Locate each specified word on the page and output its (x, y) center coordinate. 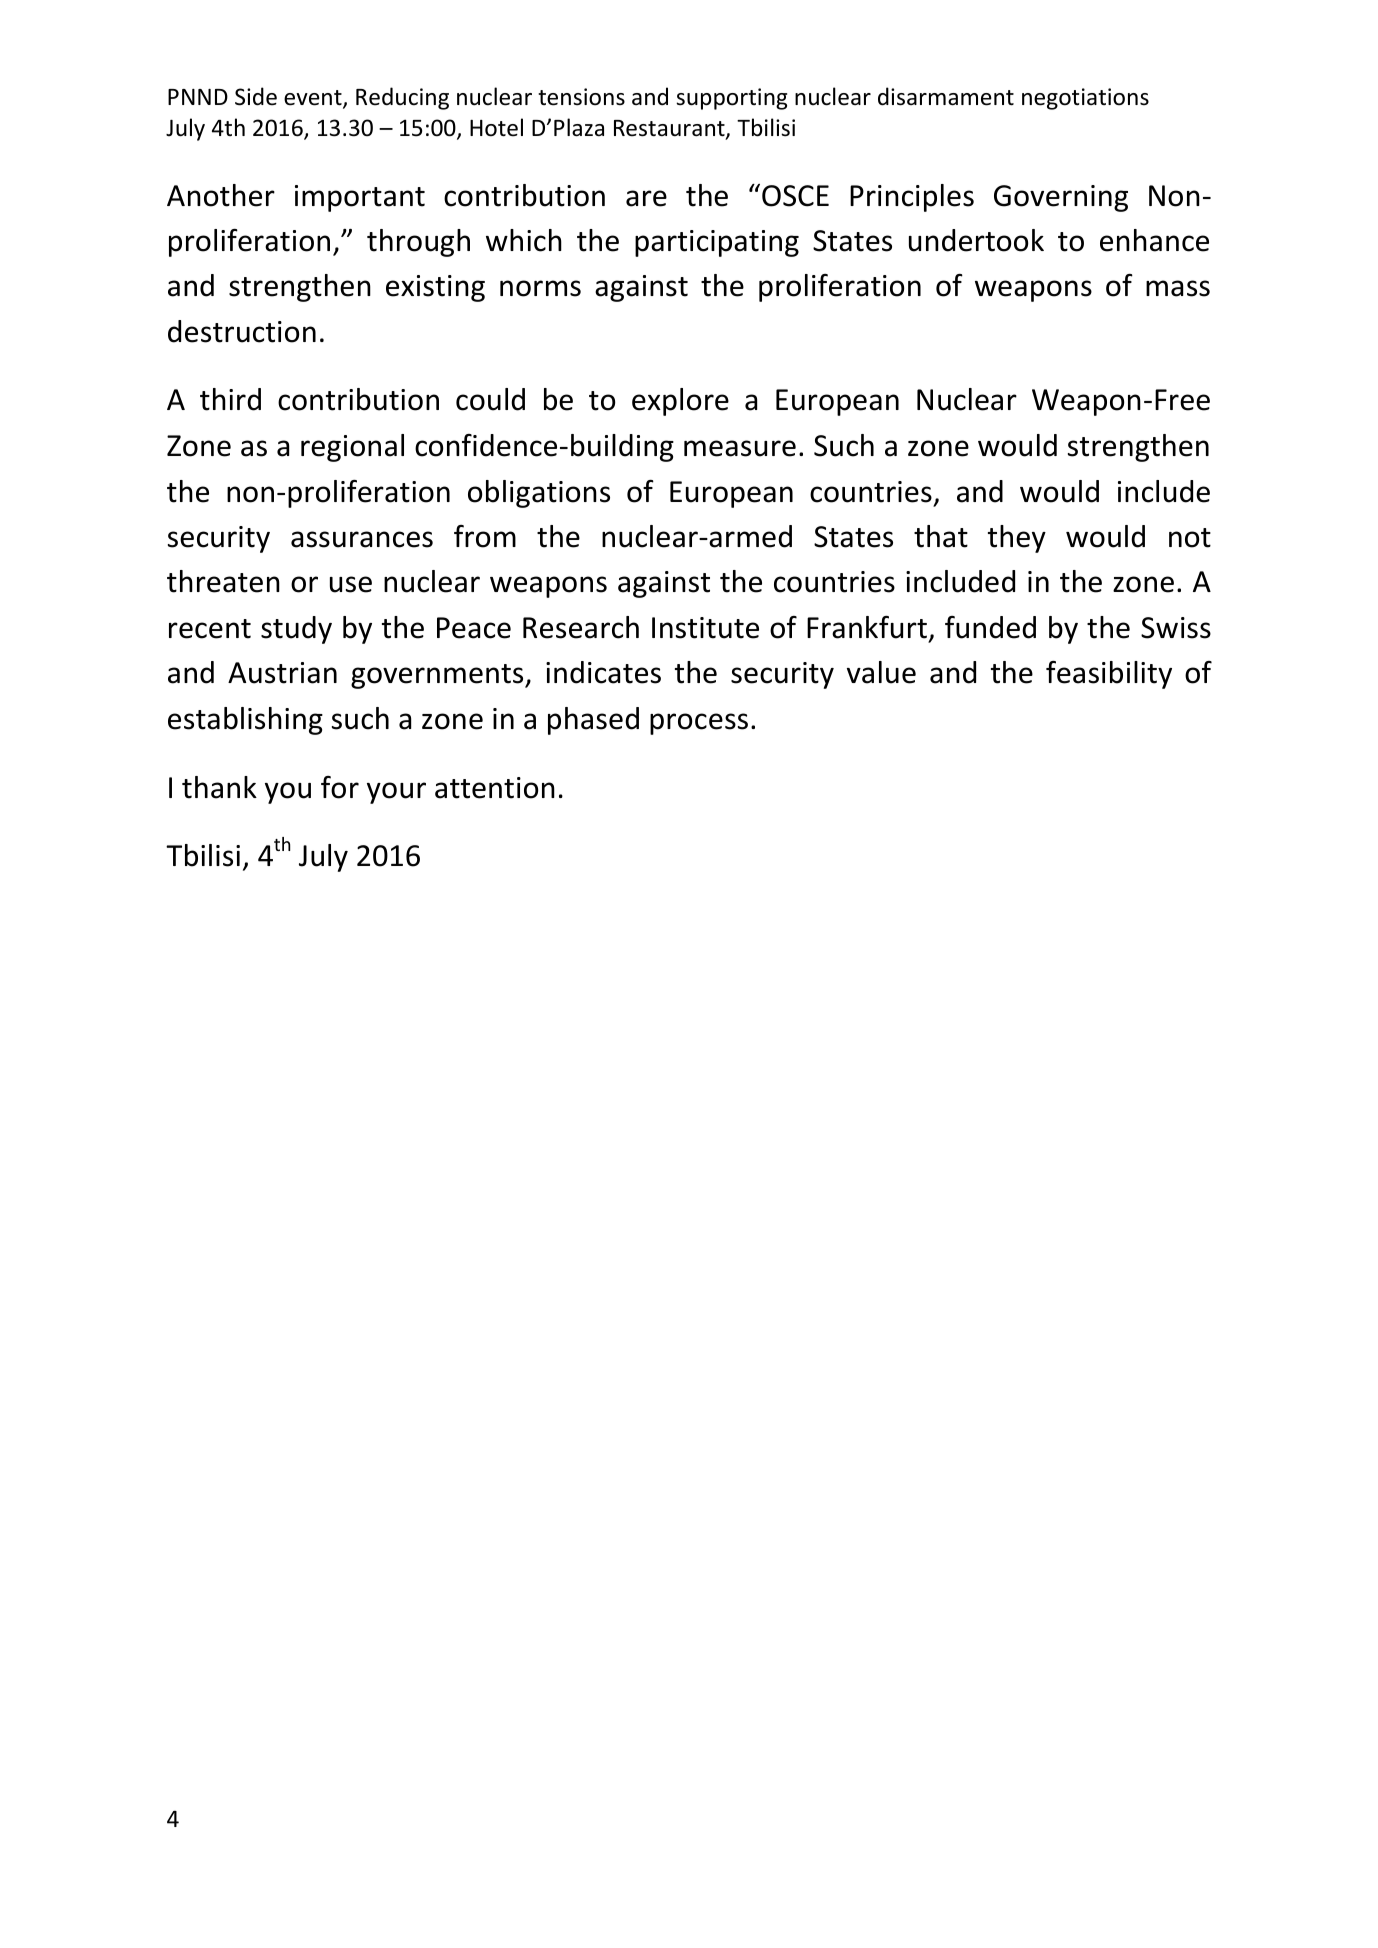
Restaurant (670, 130)
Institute (705, 628)
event (314, 99)
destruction (242, 331)
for (340, 787)
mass (1178, 288)
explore (680, 402)
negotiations (1085, 99)
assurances (362, 539)
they (1017, 539)
